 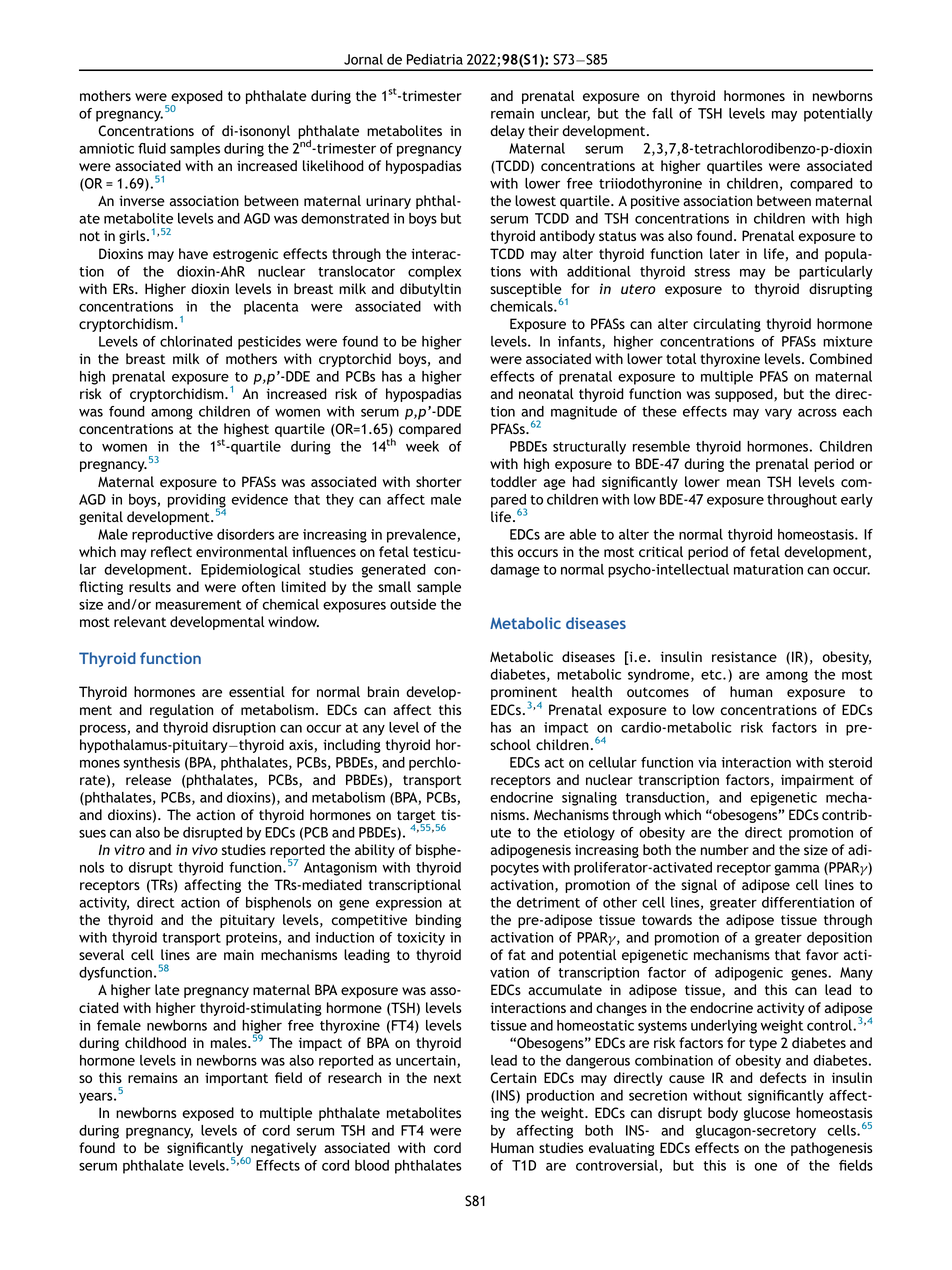 I want to click on outside, so click(x=413, y=604).
